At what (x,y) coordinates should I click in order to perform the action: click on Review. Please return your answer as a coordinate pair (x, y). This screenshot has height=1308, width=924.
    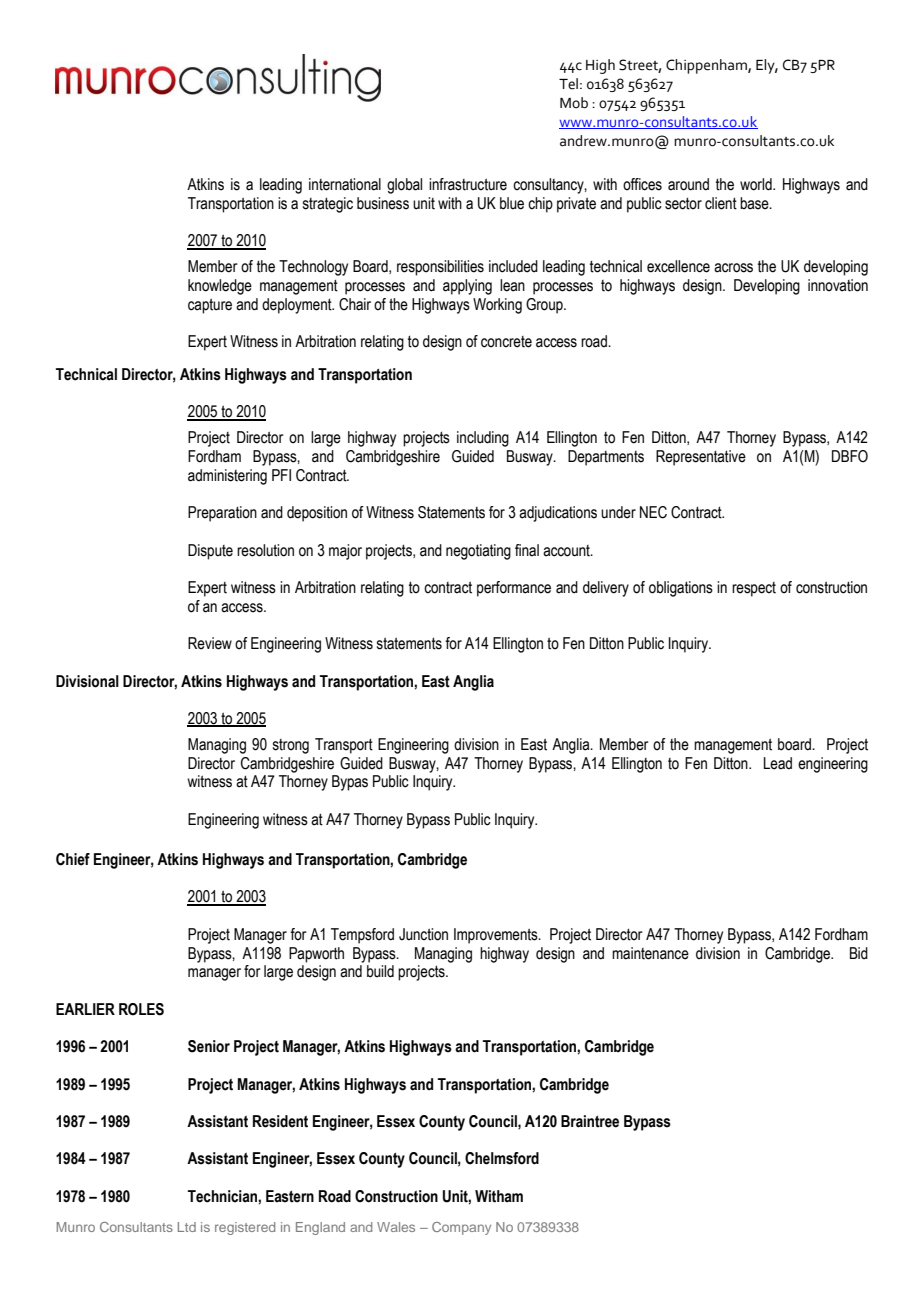
    Looking at the image, I should click on (210, 643).
